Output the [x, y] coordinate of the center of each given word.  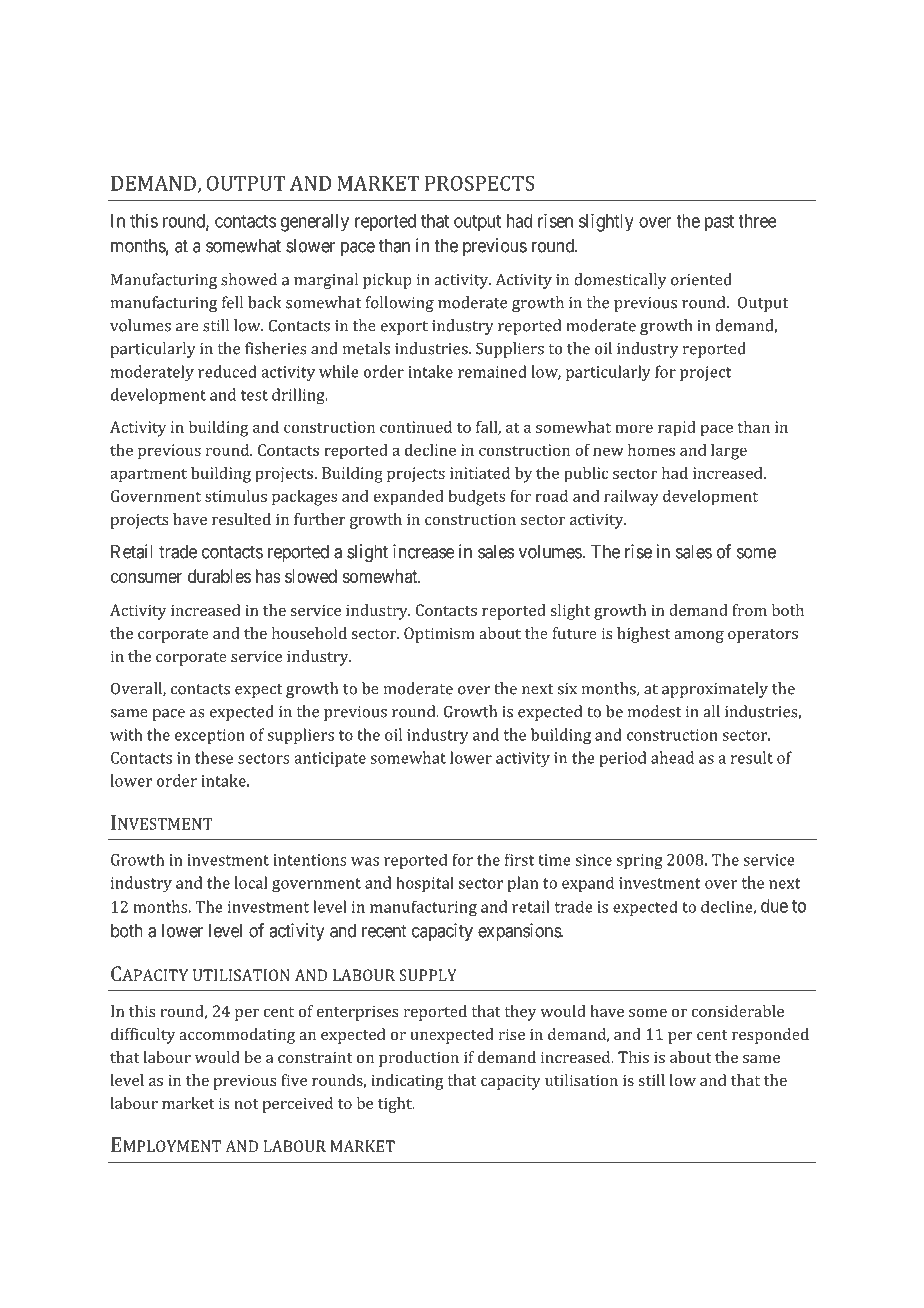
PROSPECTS [479, 183]
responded [770, 1036]
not [246, 1104]
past [719, 223]
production [419, 1059]
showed [249, 279]
